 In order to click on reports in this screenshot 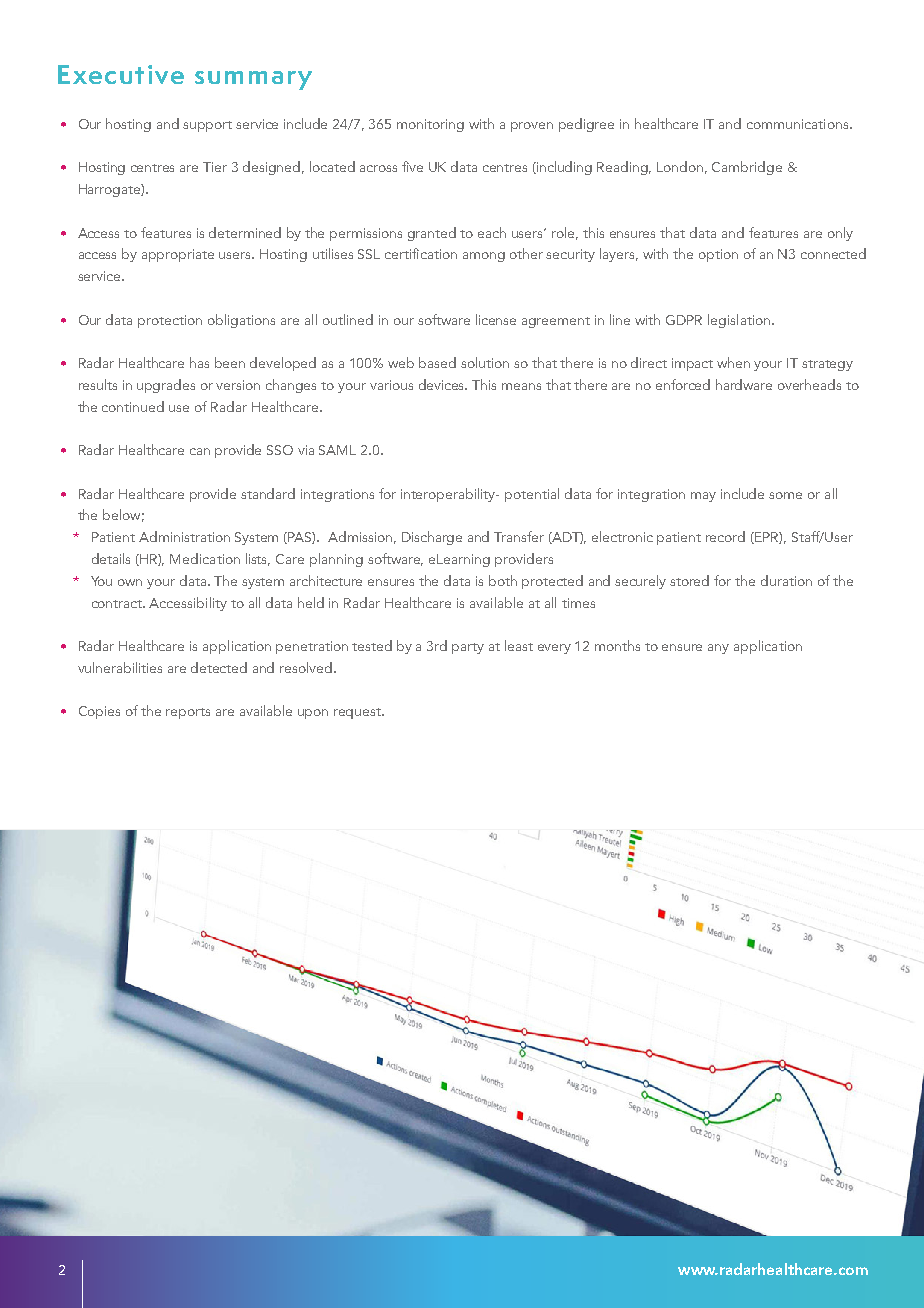, I will do `click(188, 713)`.
